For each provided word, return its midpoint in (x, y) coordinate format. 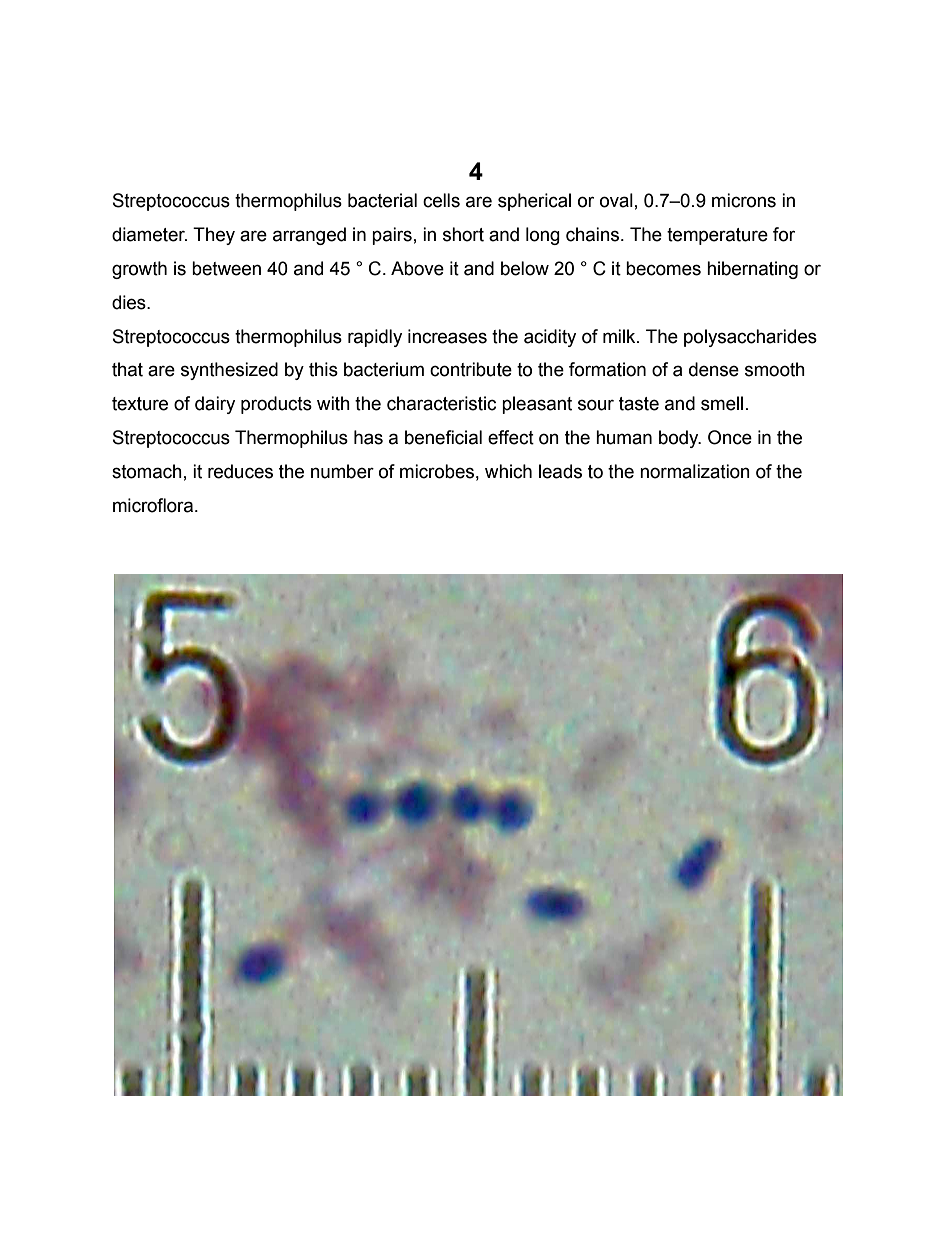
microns (744, 200)
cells (441, 200)
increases (447, 336)
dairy (215, 405)
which (508, 471)
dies (130, 302)
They (214, 236)
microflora (154, 505)
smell (722, 403)
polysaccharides (750, 338)
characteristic (441, 403)
